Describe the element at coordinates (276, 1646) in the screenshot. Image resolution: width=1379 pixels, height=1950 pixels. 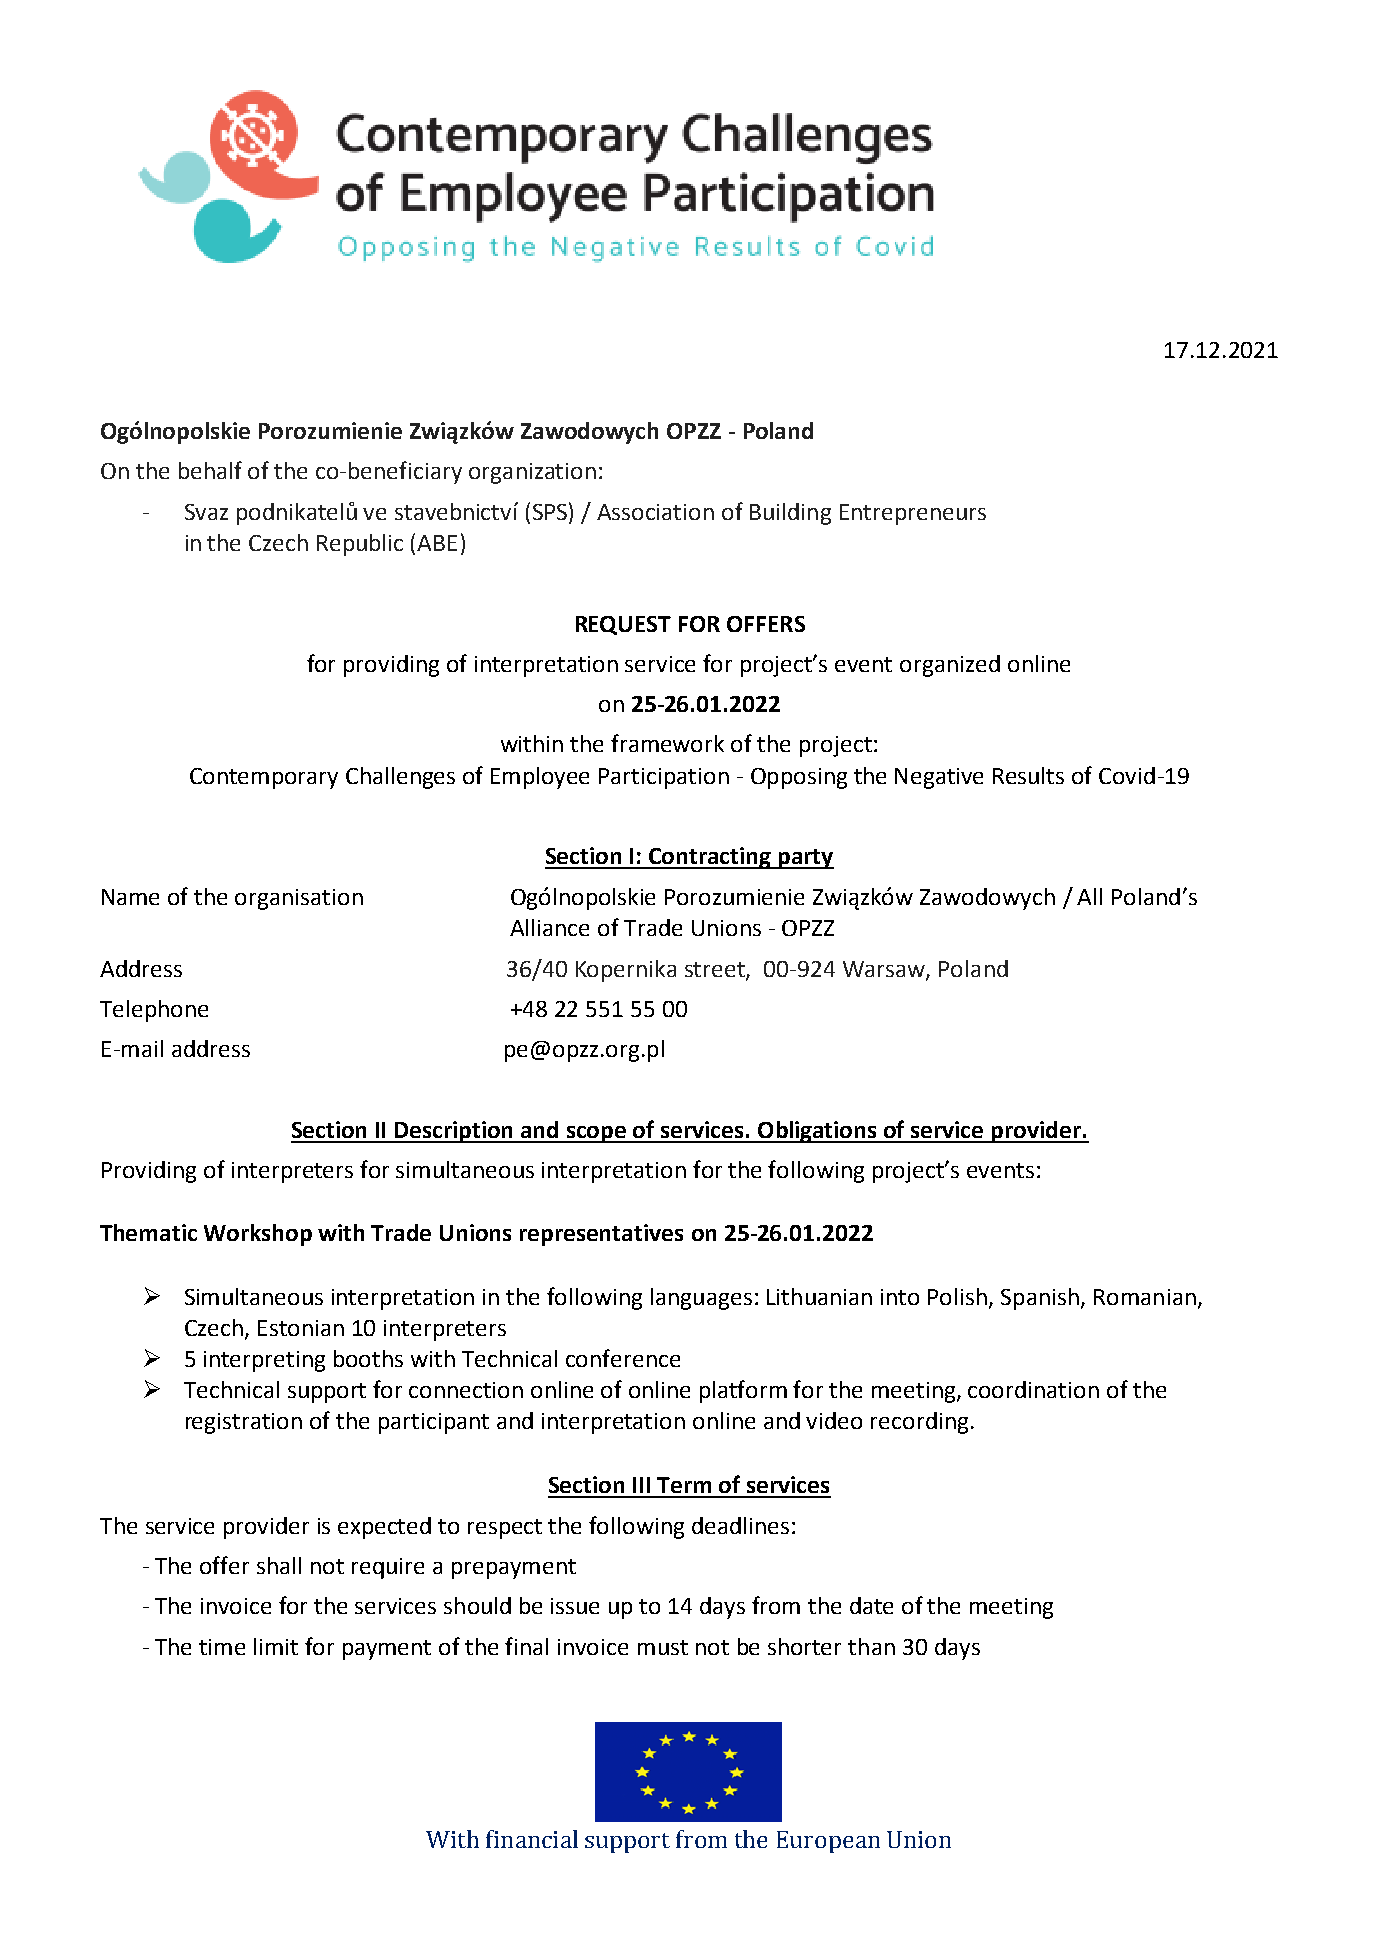
I see `limit` at that location.
